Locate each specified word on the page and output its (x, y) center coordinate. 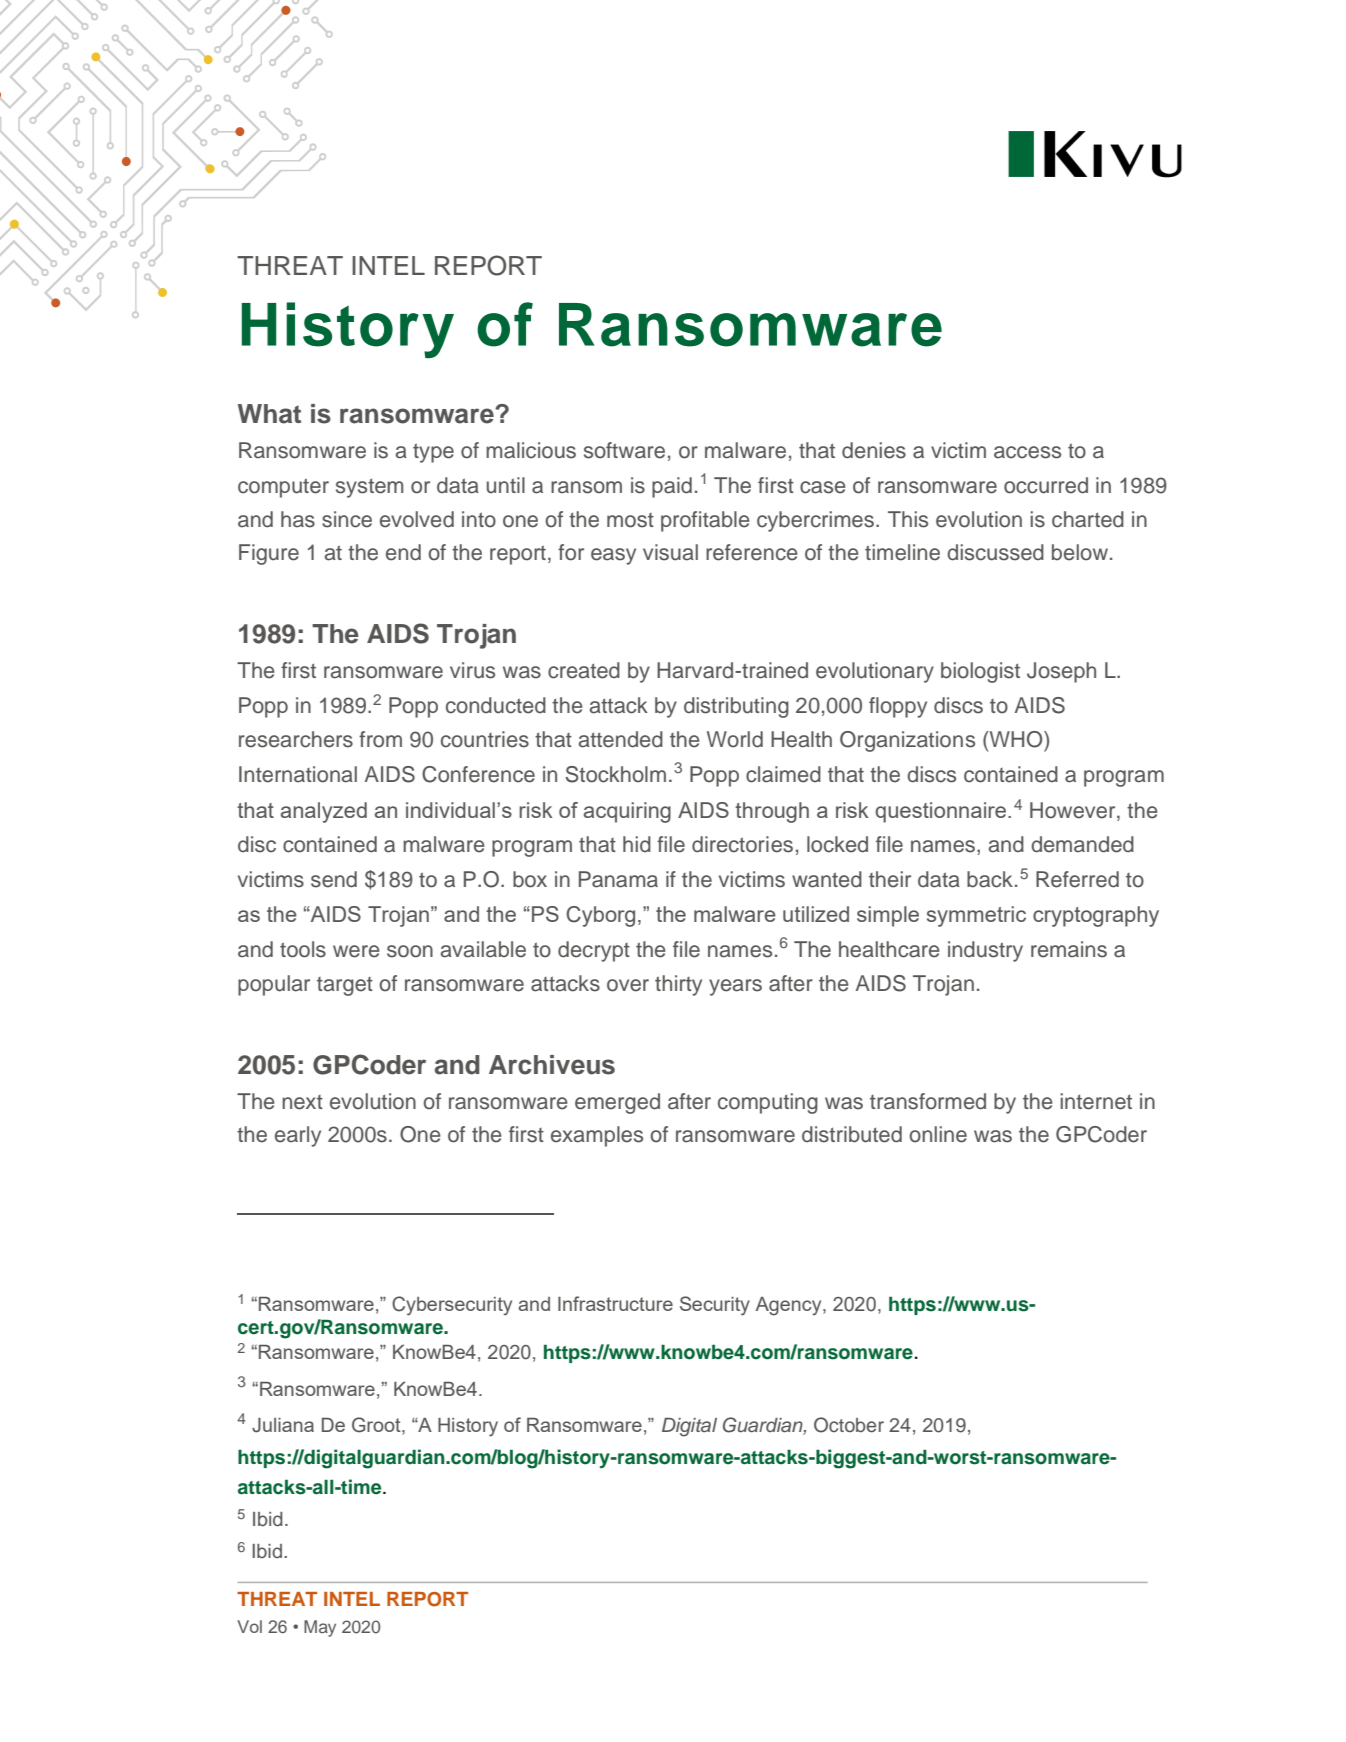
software (624, 450)
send (334, 879)
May (320, 1628)
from (380, 739)
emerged (617, 1103)
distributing (736, 707)
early (298, 1136)
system (369, 488)
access (1027, 452)
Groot (377, 1426)
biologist (980, 672)
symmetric (976, 916)
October (849, 1425)
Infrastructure (615, 1303)
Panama (618, 879)
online (938, 1134)
